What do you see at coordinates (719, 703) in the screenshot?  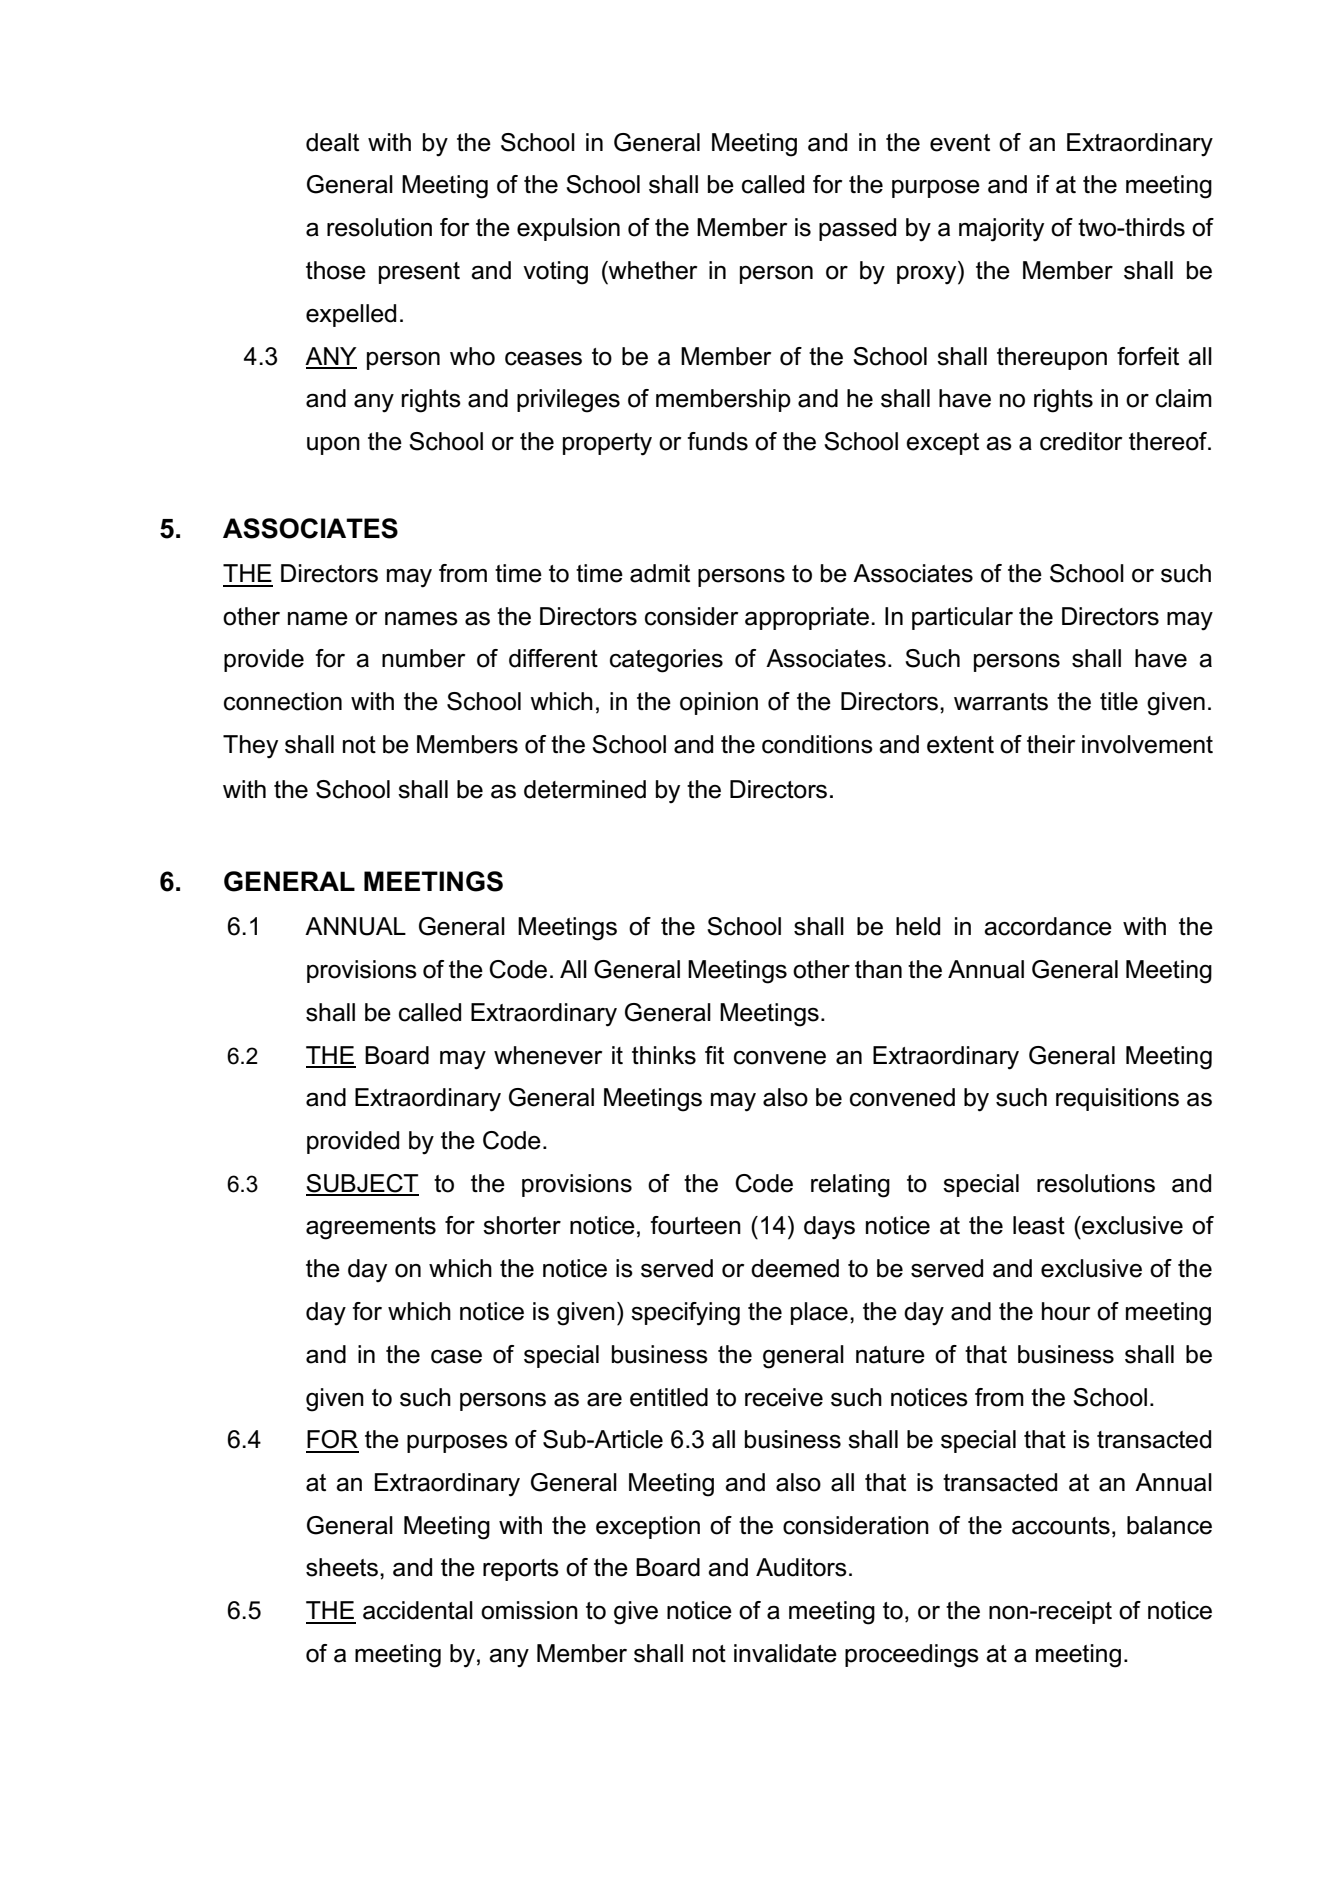 I see `opinion` at bounding box center [719, 703].
